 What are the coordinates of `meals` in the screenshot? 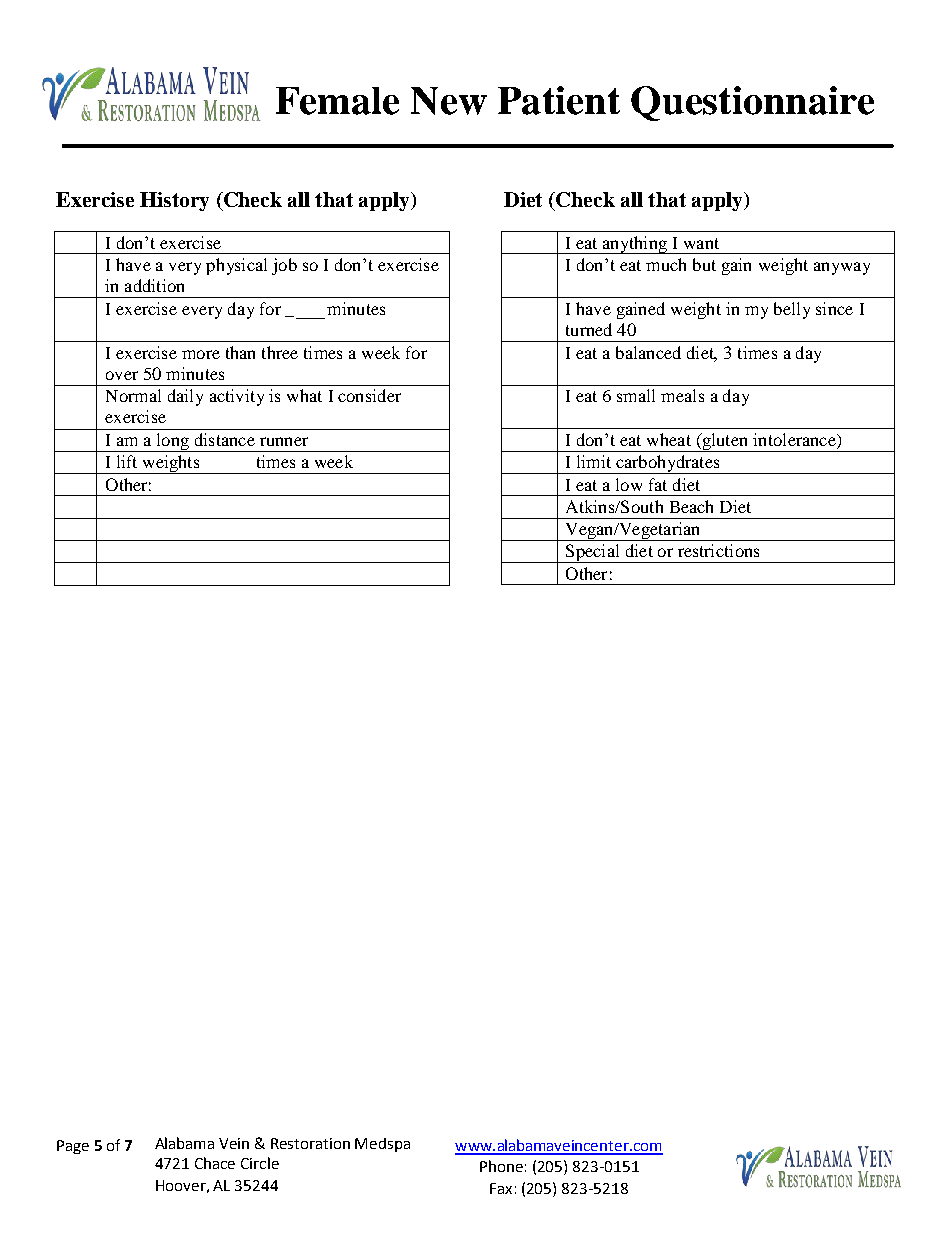 It's located at (682, 395).
